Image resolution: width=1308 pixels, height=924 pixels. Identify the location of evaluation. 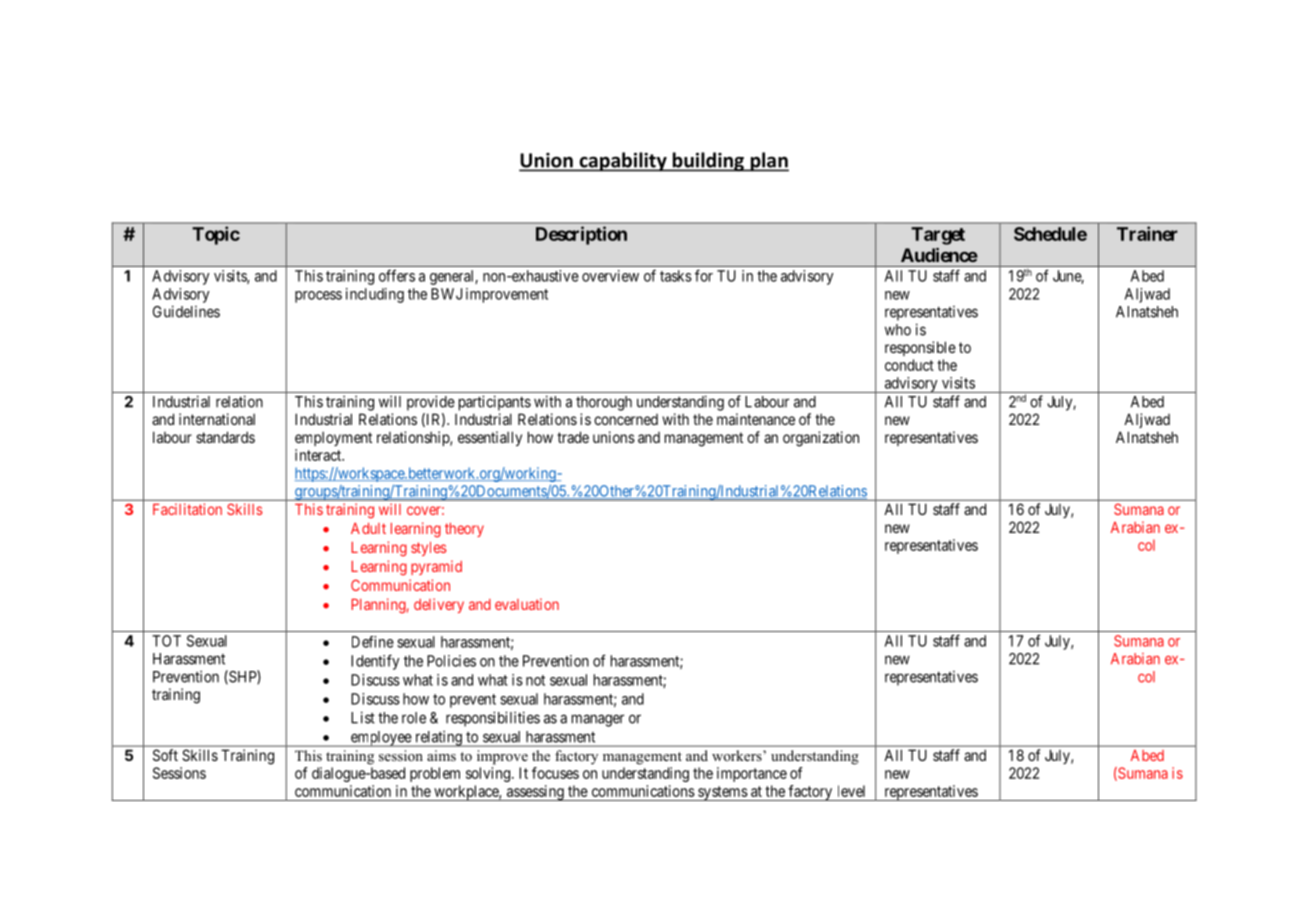
(527, 604).
